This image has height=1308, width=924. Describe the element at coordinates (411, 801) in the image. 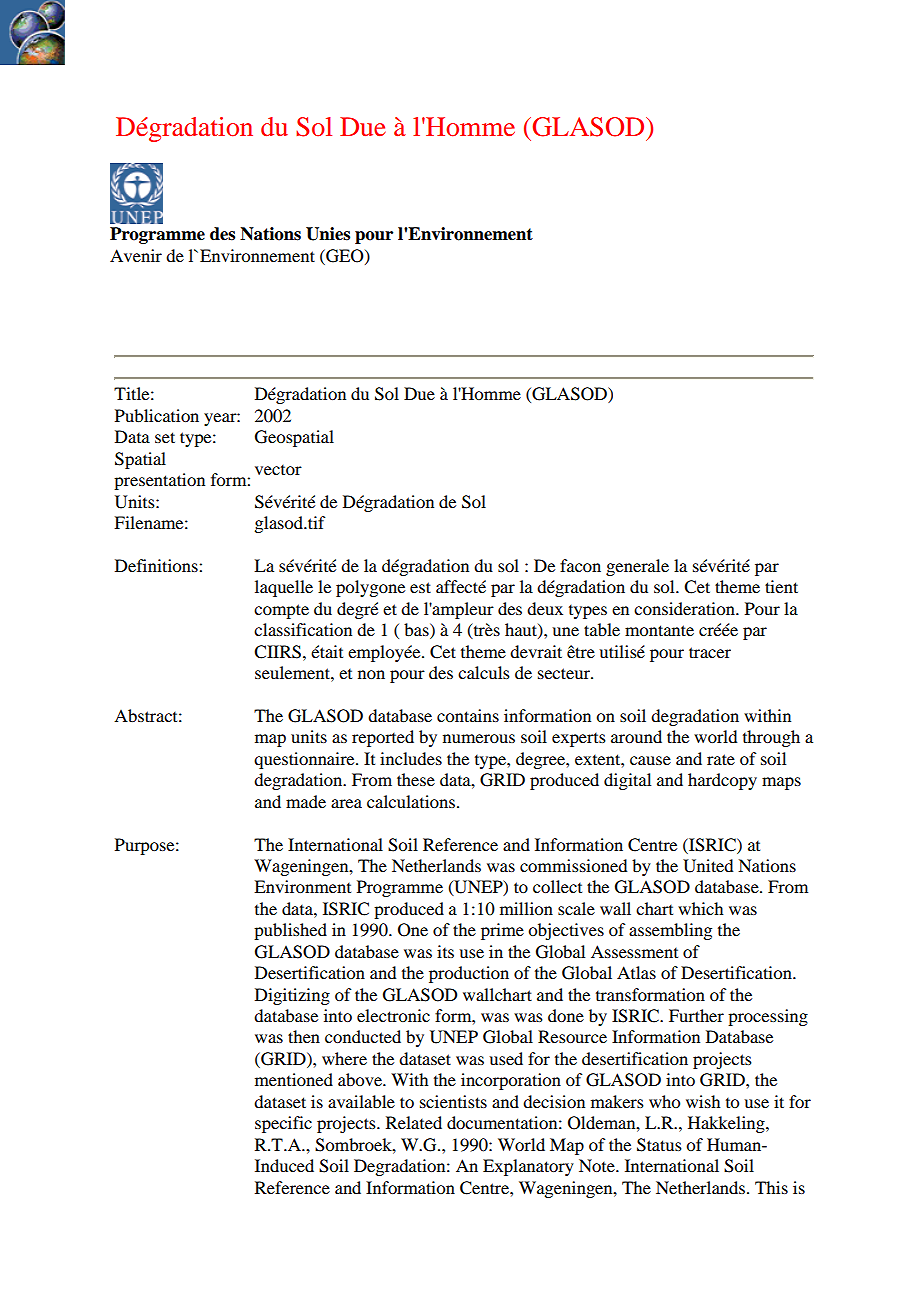

I see `calculations` at that location.
